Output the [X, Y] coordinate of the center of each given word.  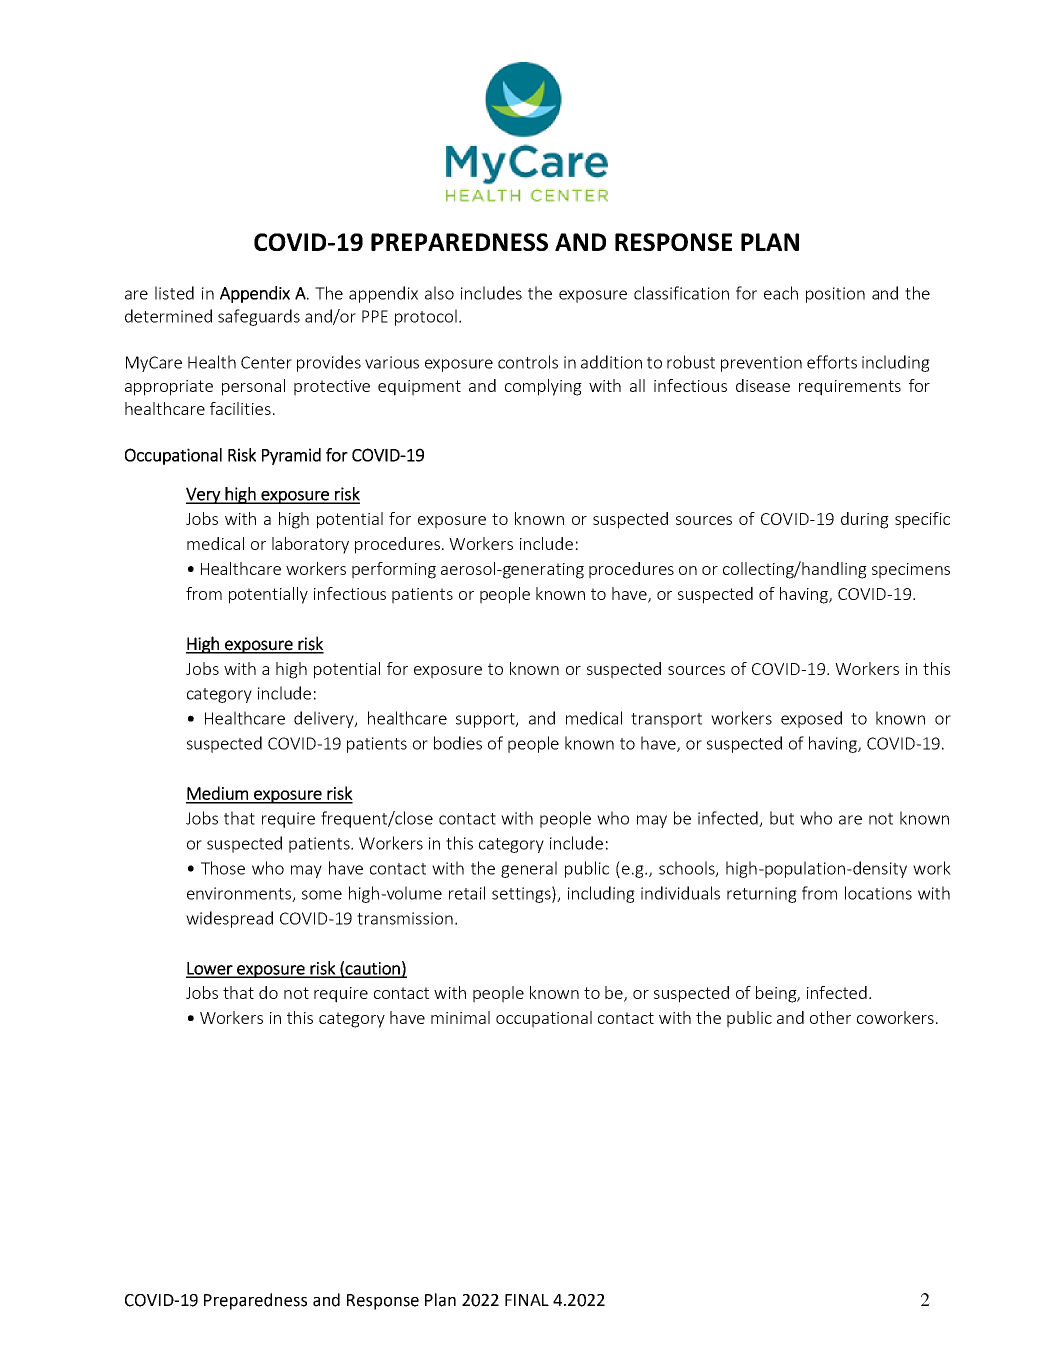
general [529, 869]
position [835, 295]
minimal [460, 1017]
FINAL [527, 1300]
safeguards [259, 317]
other [830, 1017]
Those [223, 868]
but [782, 818]
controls [528, 362]
